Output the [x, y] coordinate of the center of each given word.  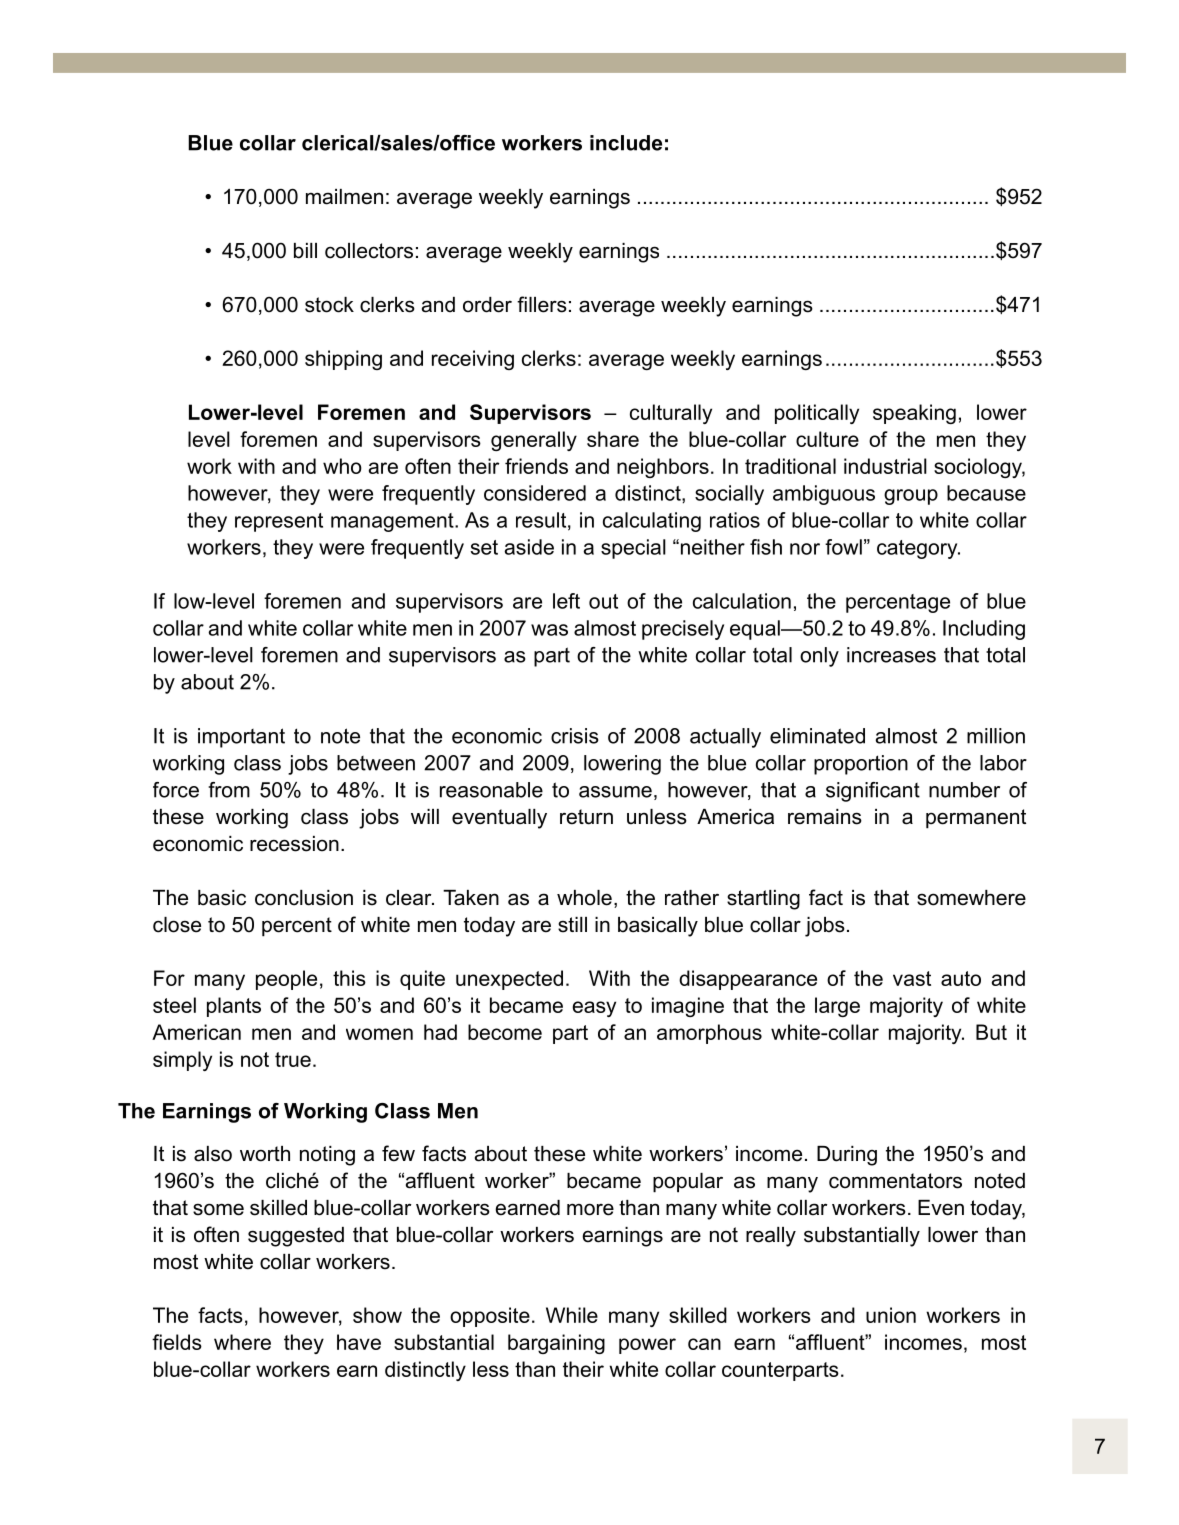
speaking [914, 414]
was [549, 630]
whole [584, 898]
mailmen [344, 197]
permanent [976, 819]
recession [294, 844]
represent [279, 522]
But [991, 1032]
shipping [343, 360]
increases [891, 655]
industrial [885, 466]
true [293, 1059]
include [626, 143]
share [613, 439]
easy [594, 1009]
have [359, 1342]
